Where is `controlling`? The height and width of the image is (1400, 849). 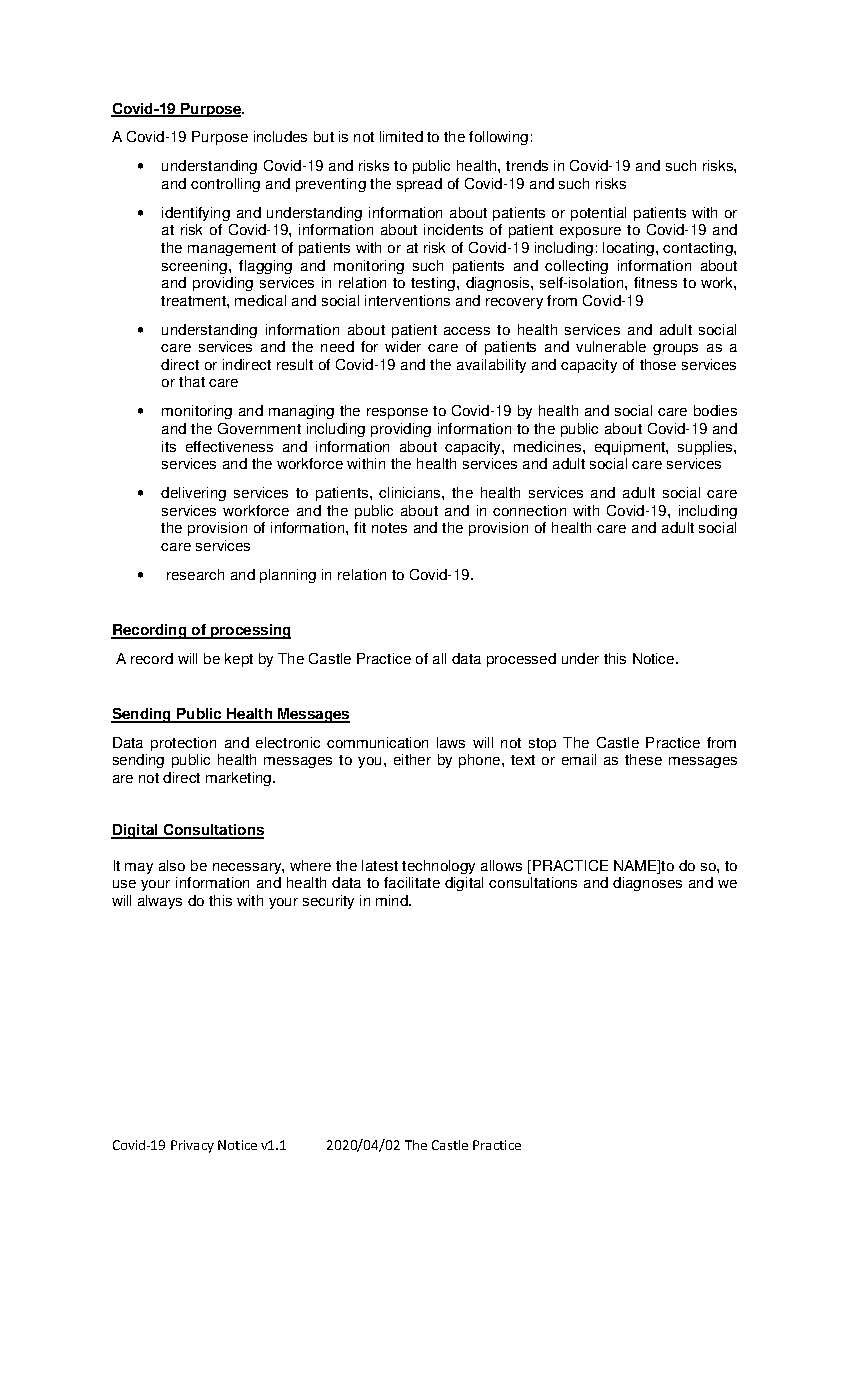
controlling is located at coordinates (225, 185).
